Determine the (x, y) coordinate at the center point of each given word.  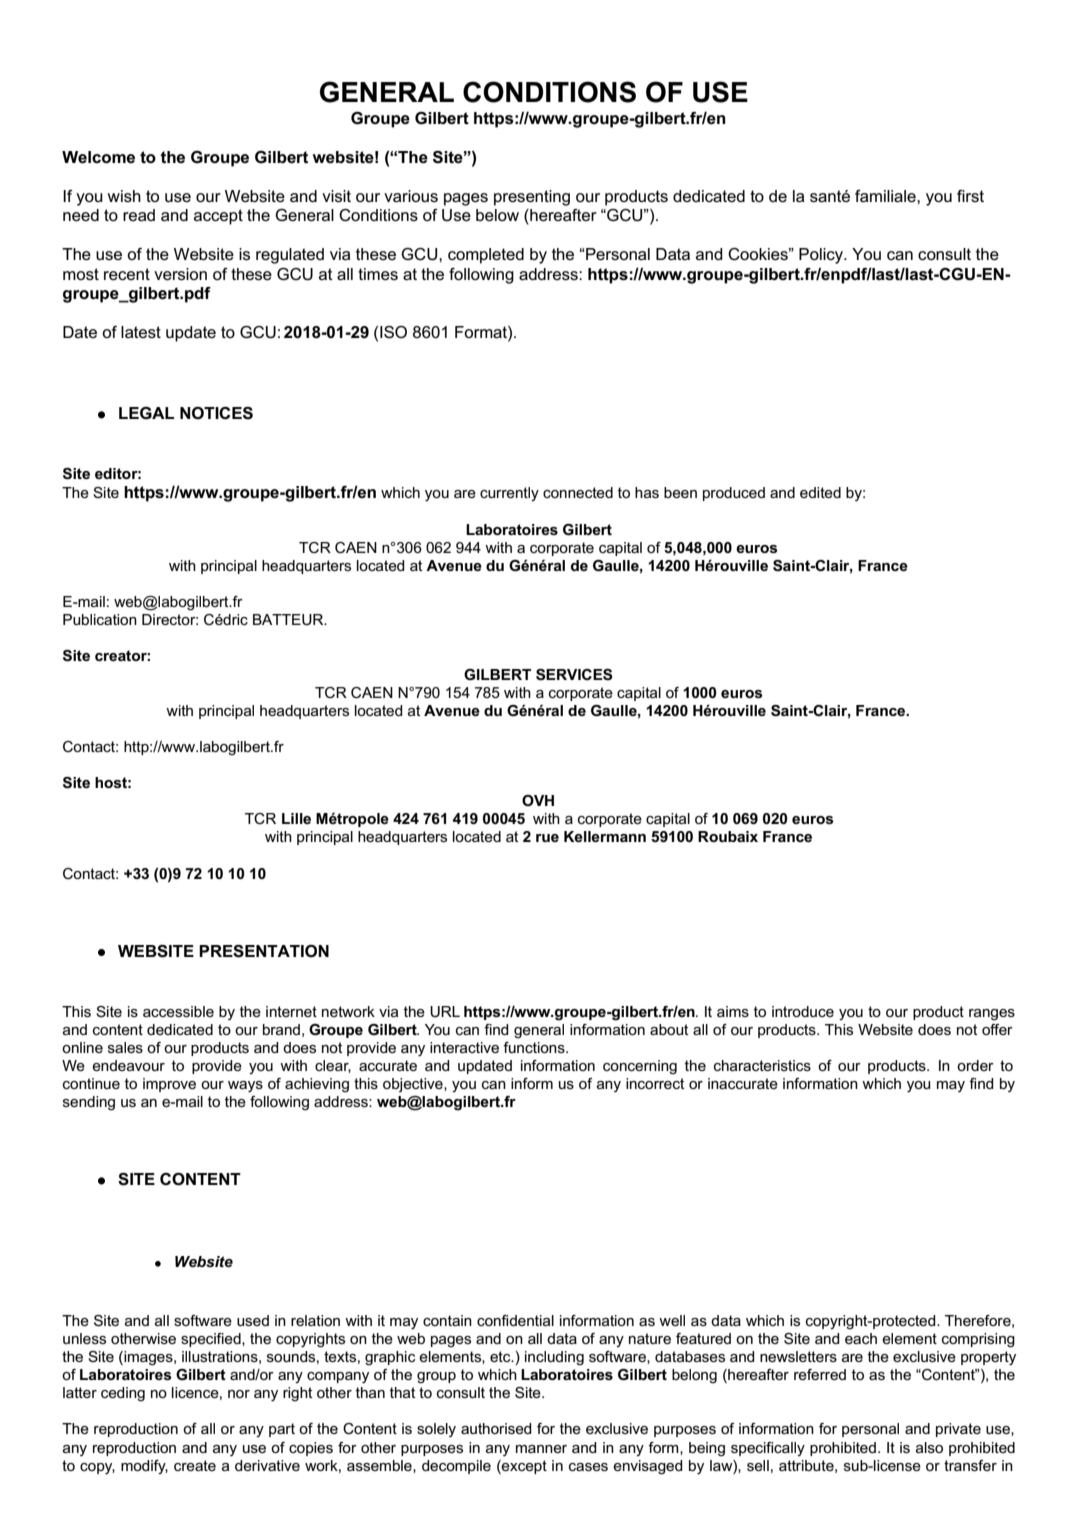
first (970, 196)
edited (820, 492)
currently (509, 494)
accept (218, 217)
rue (547, 838)
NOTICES (216, 413)
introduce (803, 1011)
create (195, 1465)
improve (169, 1085)
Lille (296, 818)
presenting (532, 198)
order (975, 1065)
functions (535, 1047)
